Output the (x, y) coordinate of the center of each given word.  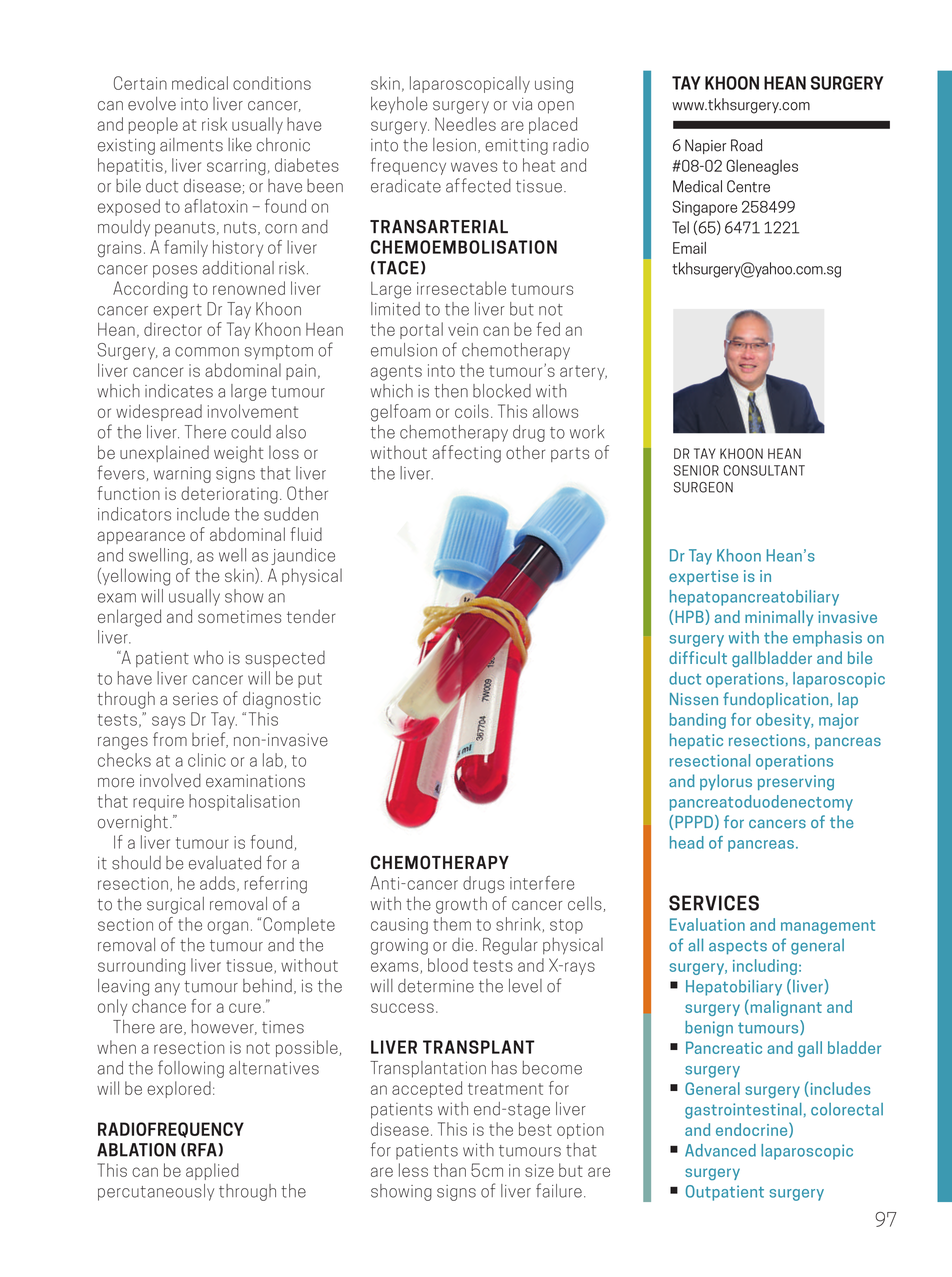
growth (461, 905)
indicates (179, 391)
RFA (201, 1150)
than (450, 1170)
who (209, 657)
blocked (502, 391)
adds (217, 883)
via (522, 104)
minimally (779, 618)
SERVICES (714, 903)
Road (746, 145)
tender (311, 616)
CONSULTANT (764, 470)
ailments (191, 145)
